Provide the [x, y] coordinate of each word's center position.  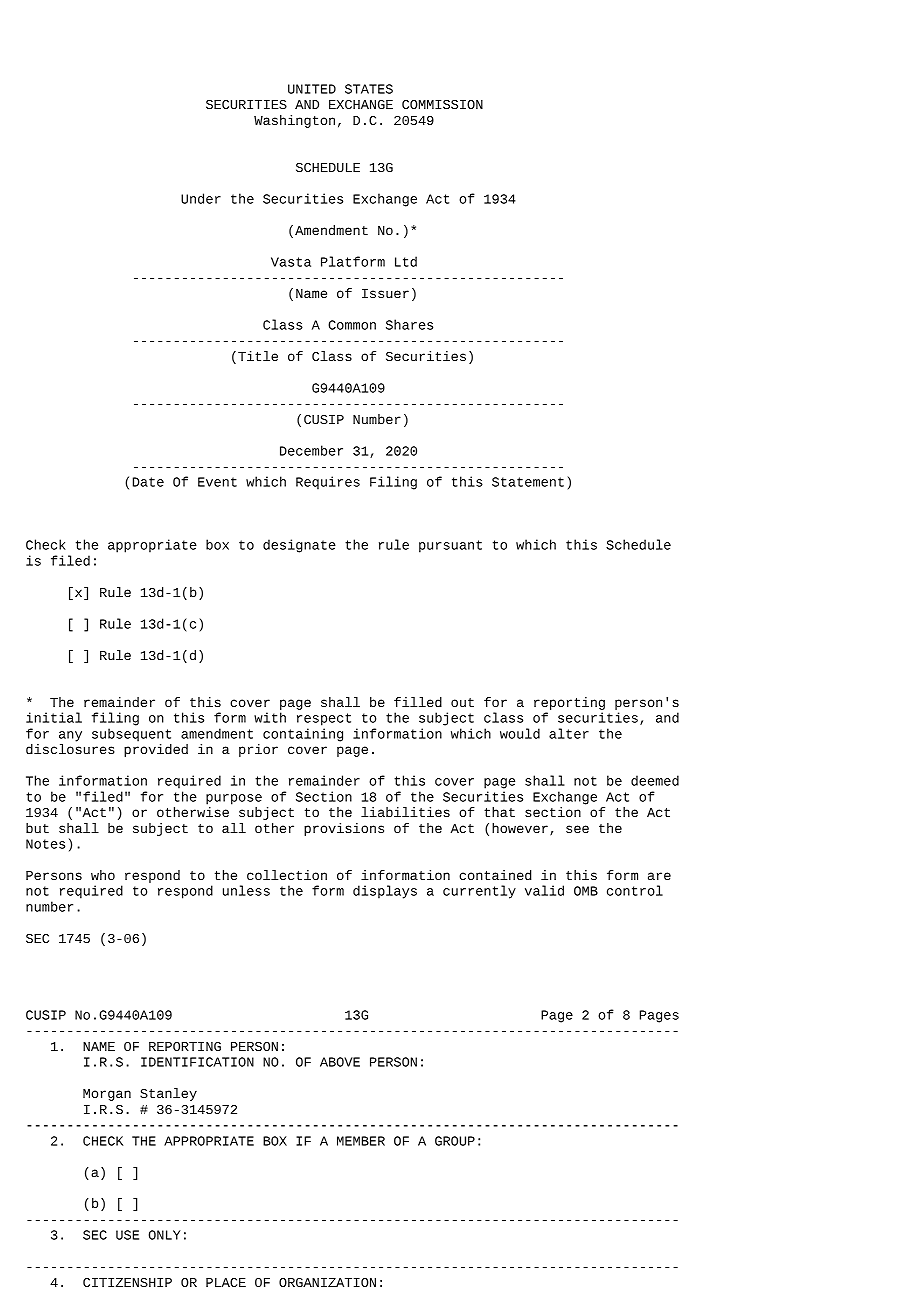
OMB [586, 891]
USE [127, 1235]
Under [201, 198]
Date [148, 482]
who [103, 875]
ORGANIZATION [327, 1282]
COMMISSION [442, 104]
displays [385, 892]
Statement [528, 482]
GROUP [455, 1141]
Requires [328, 483]
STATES [369, 89]
